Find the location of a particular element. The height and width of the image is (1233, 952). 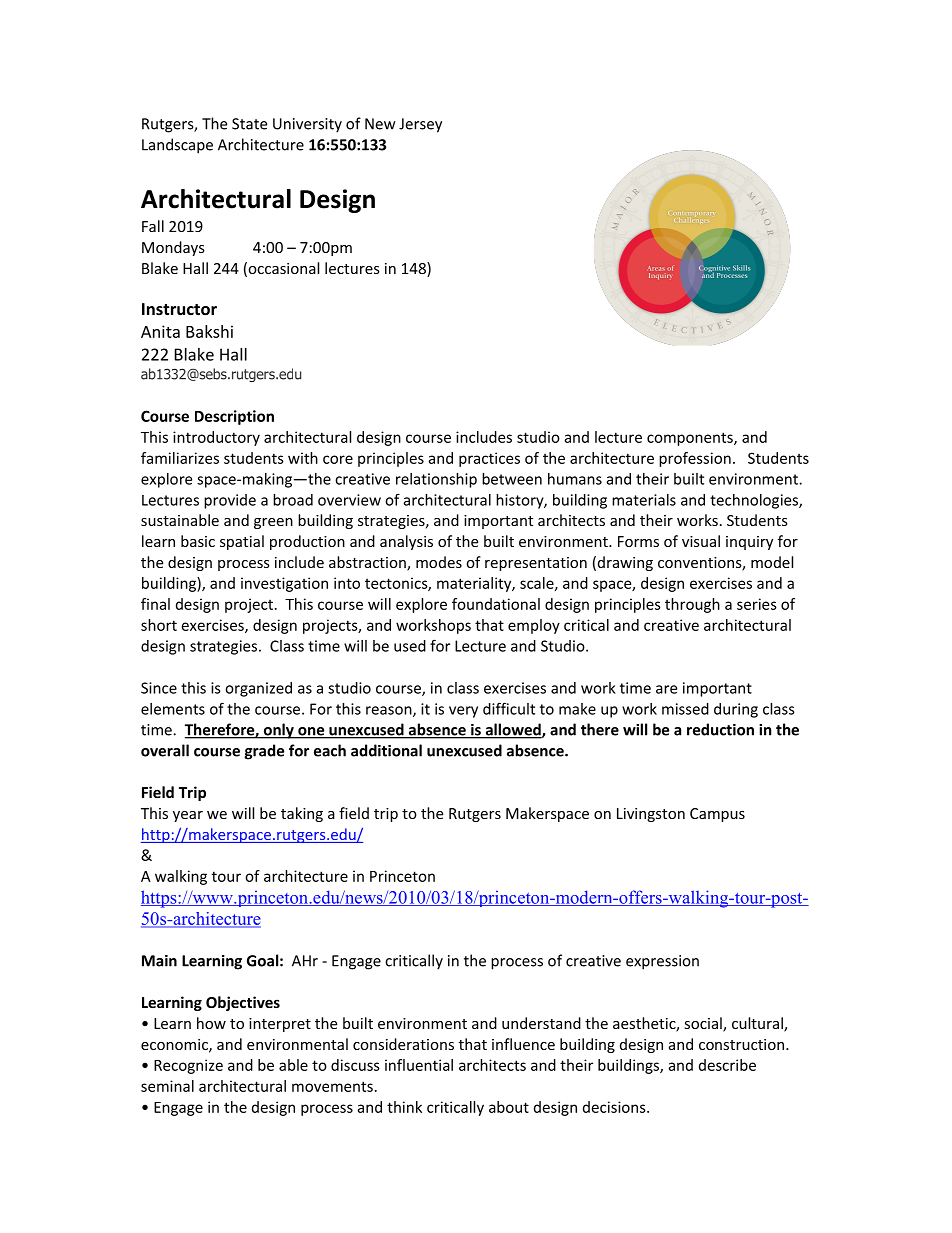

introductory is located at coordinates (216, 438).
